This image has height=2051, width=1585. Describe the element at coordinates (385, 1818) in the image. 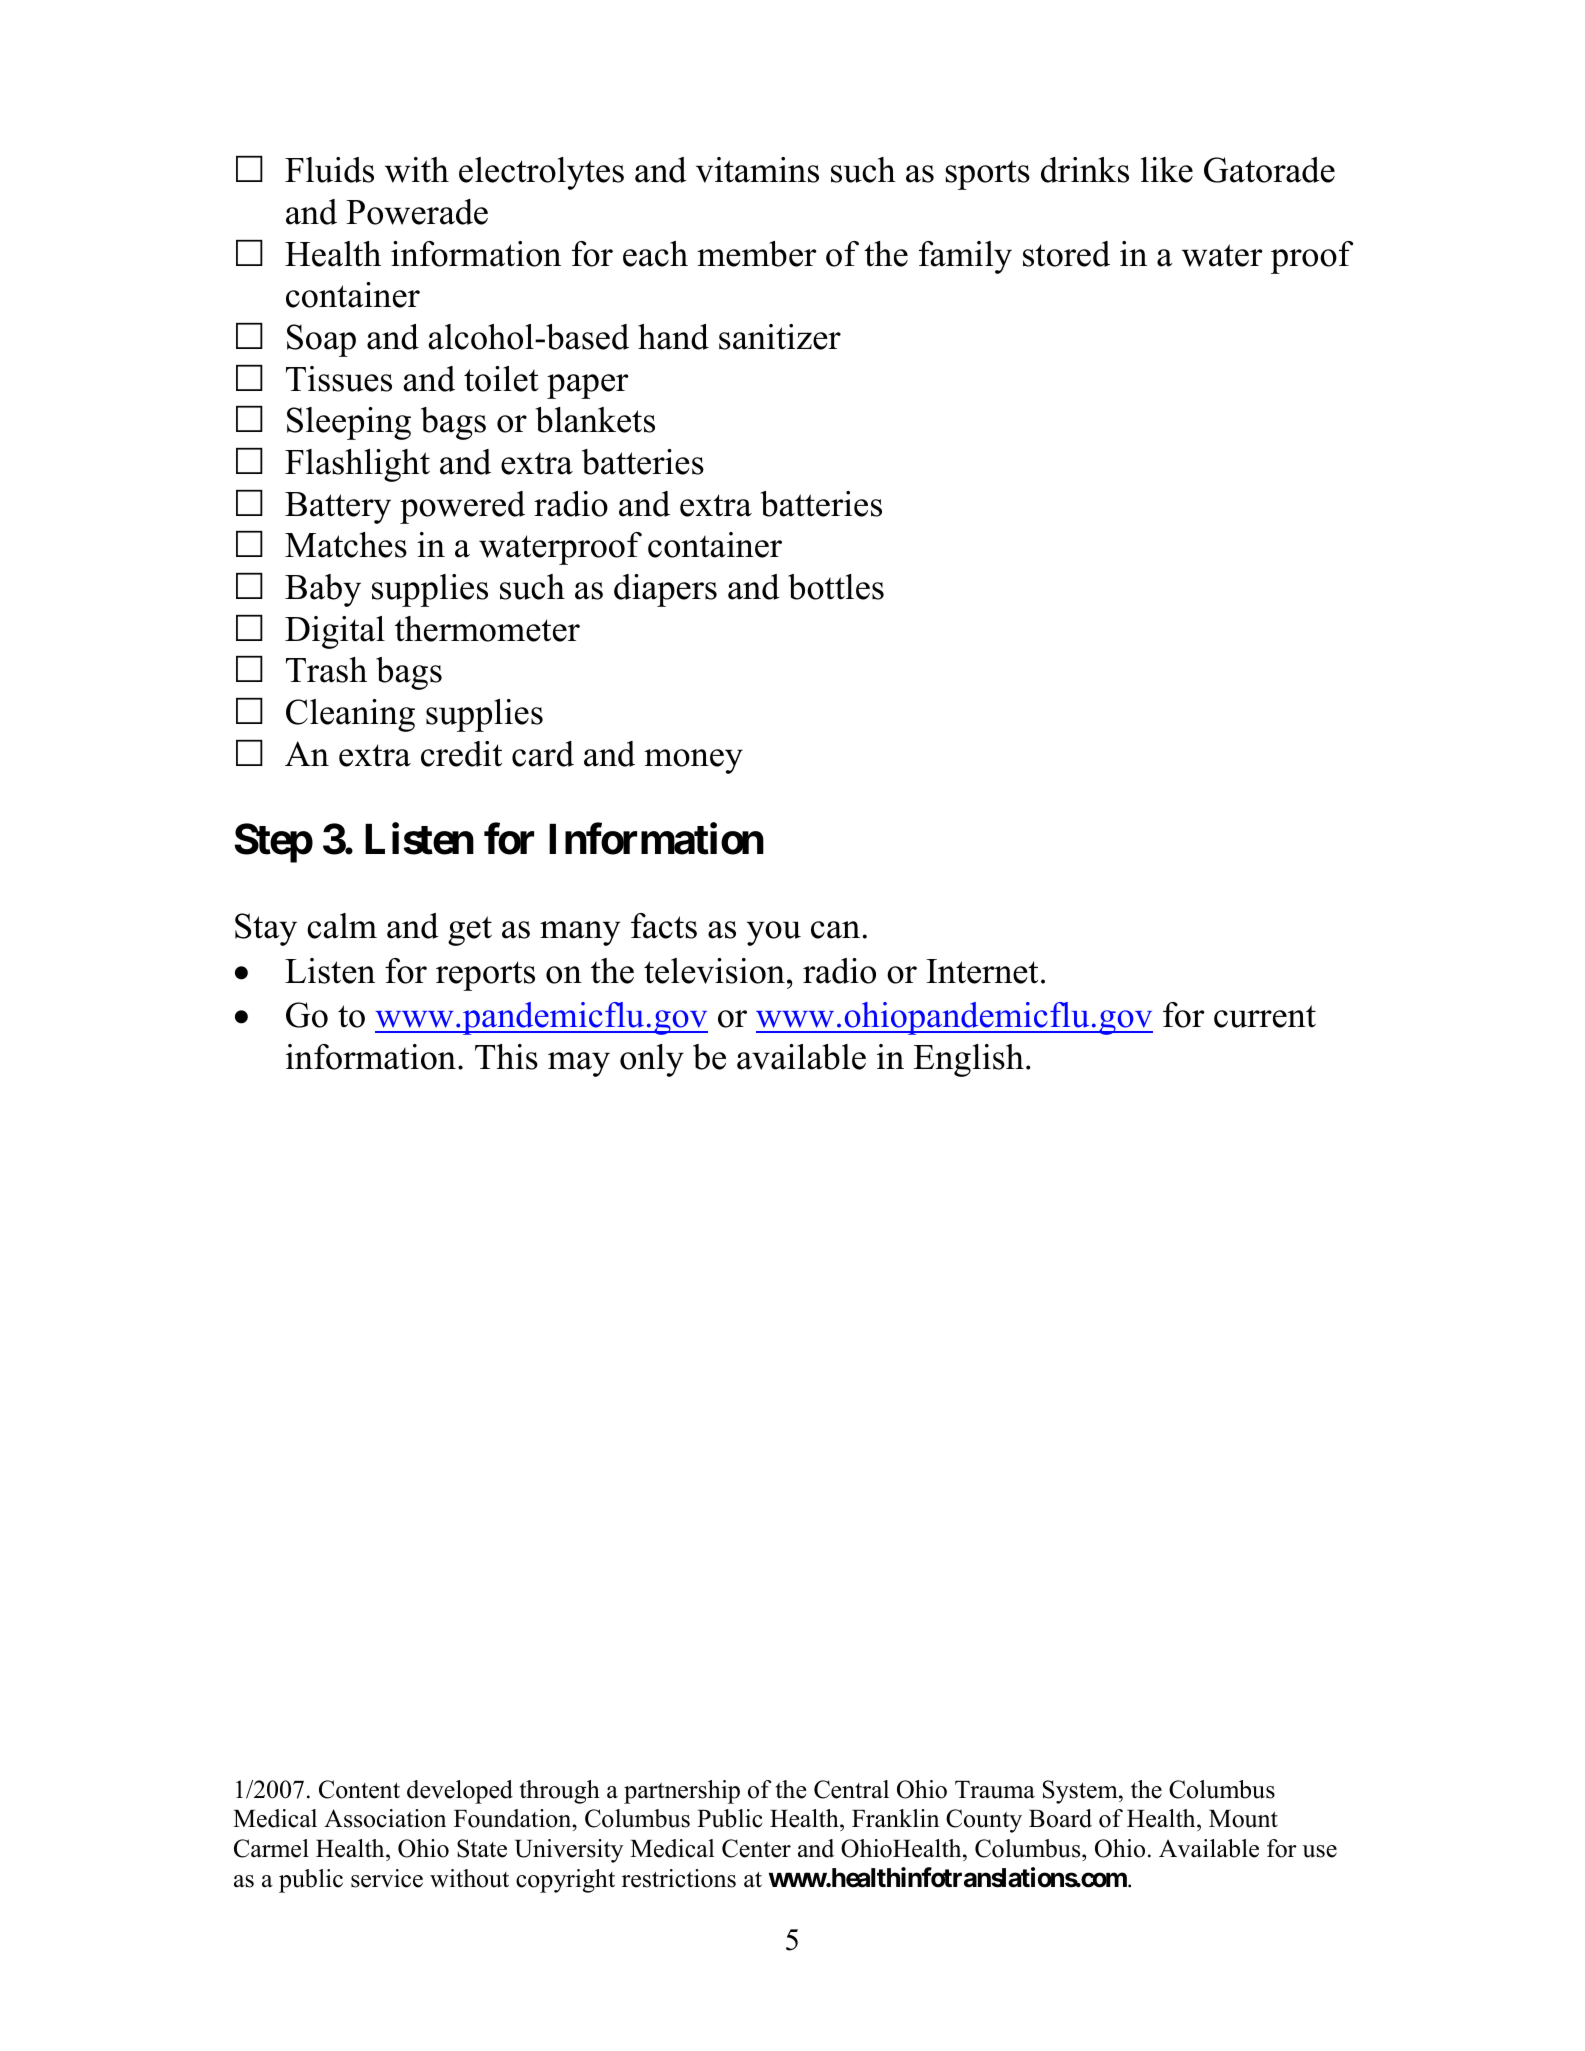

I see `Association` at that location.
